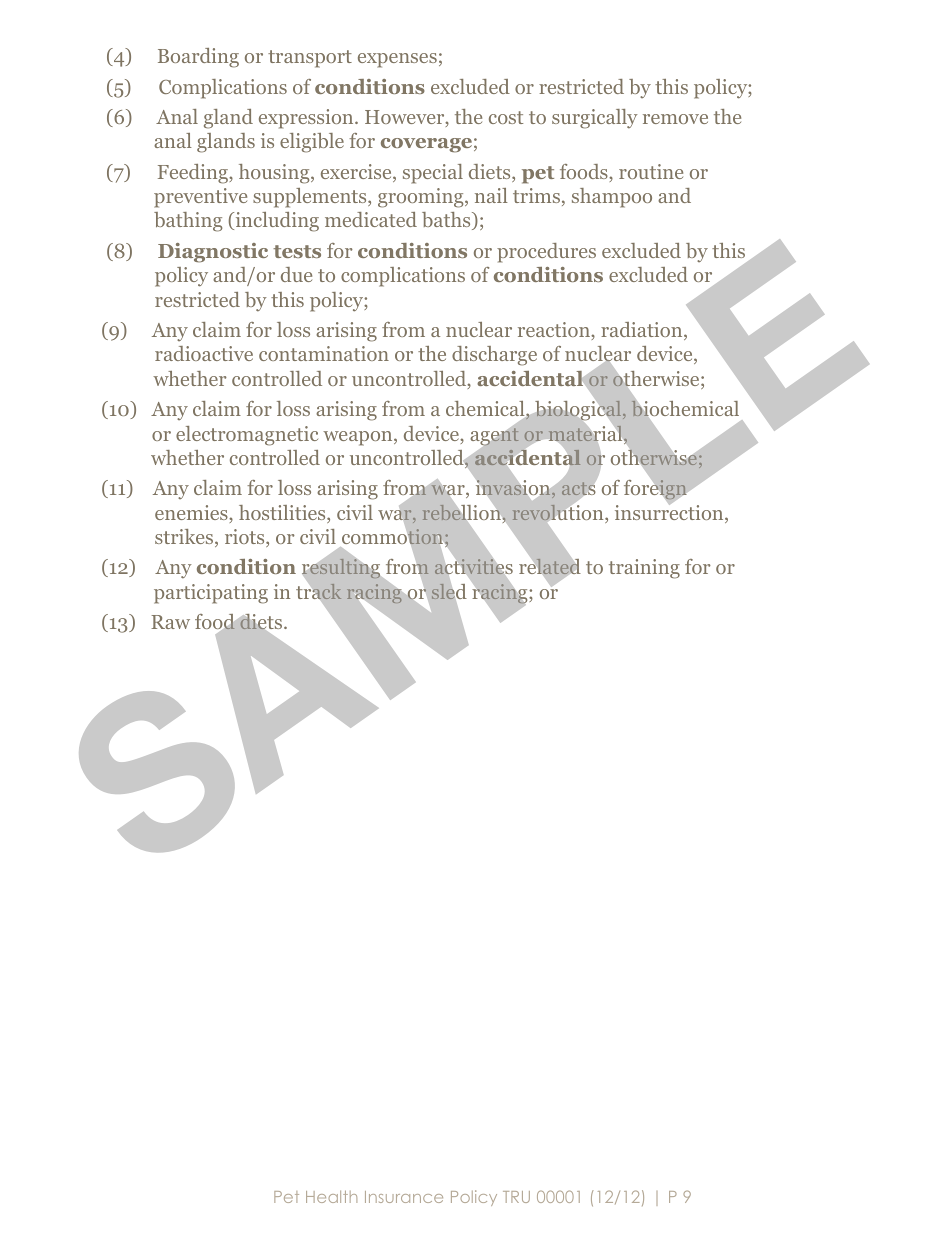 The image size is (952, 1233). What do you see at coordinates (397, 60) in the screenshot?
I see `expenses` at bounding box center [397, 60].
